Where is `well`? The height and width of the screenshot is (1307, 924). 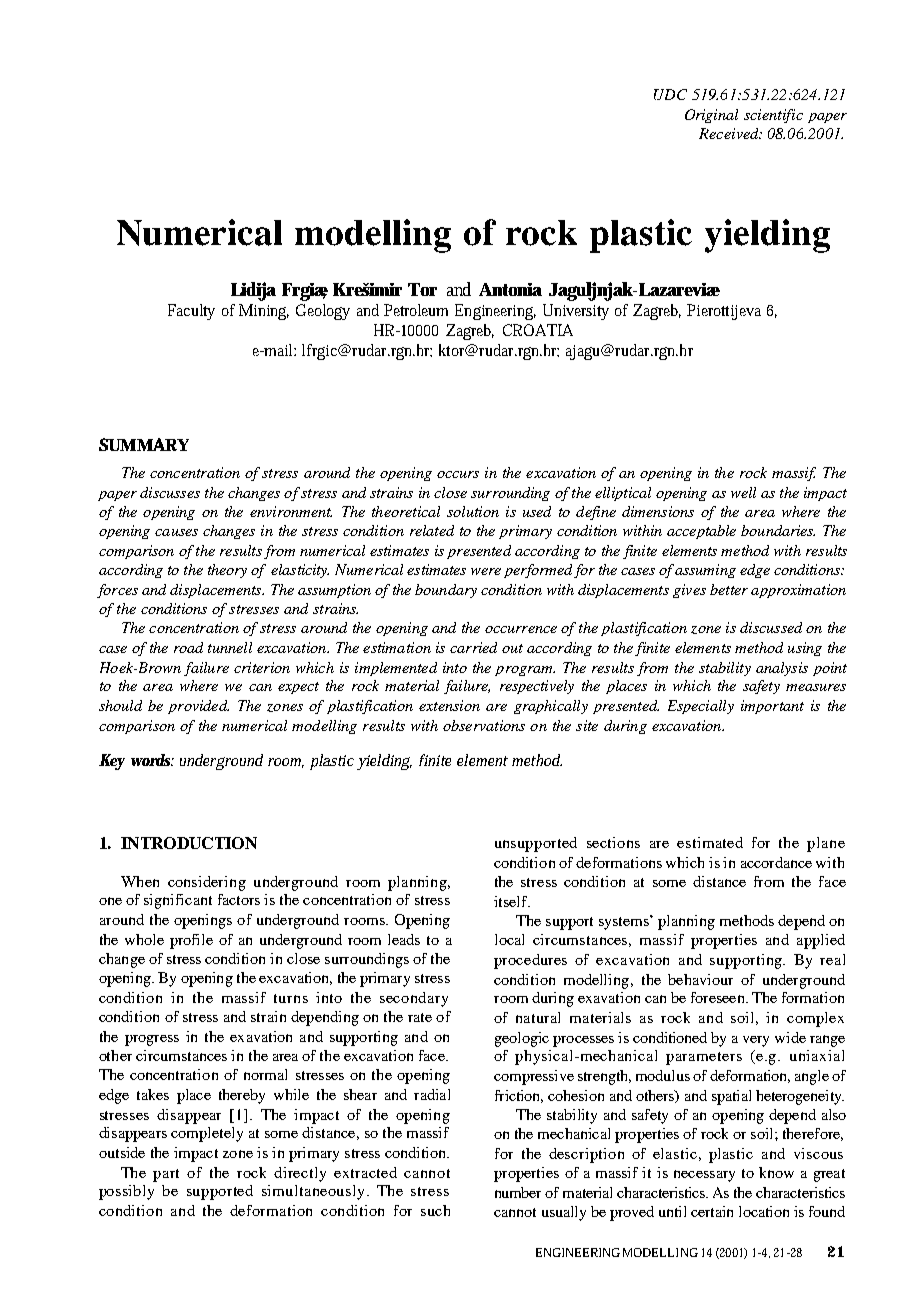
well is located at coordinates (743, 492).
